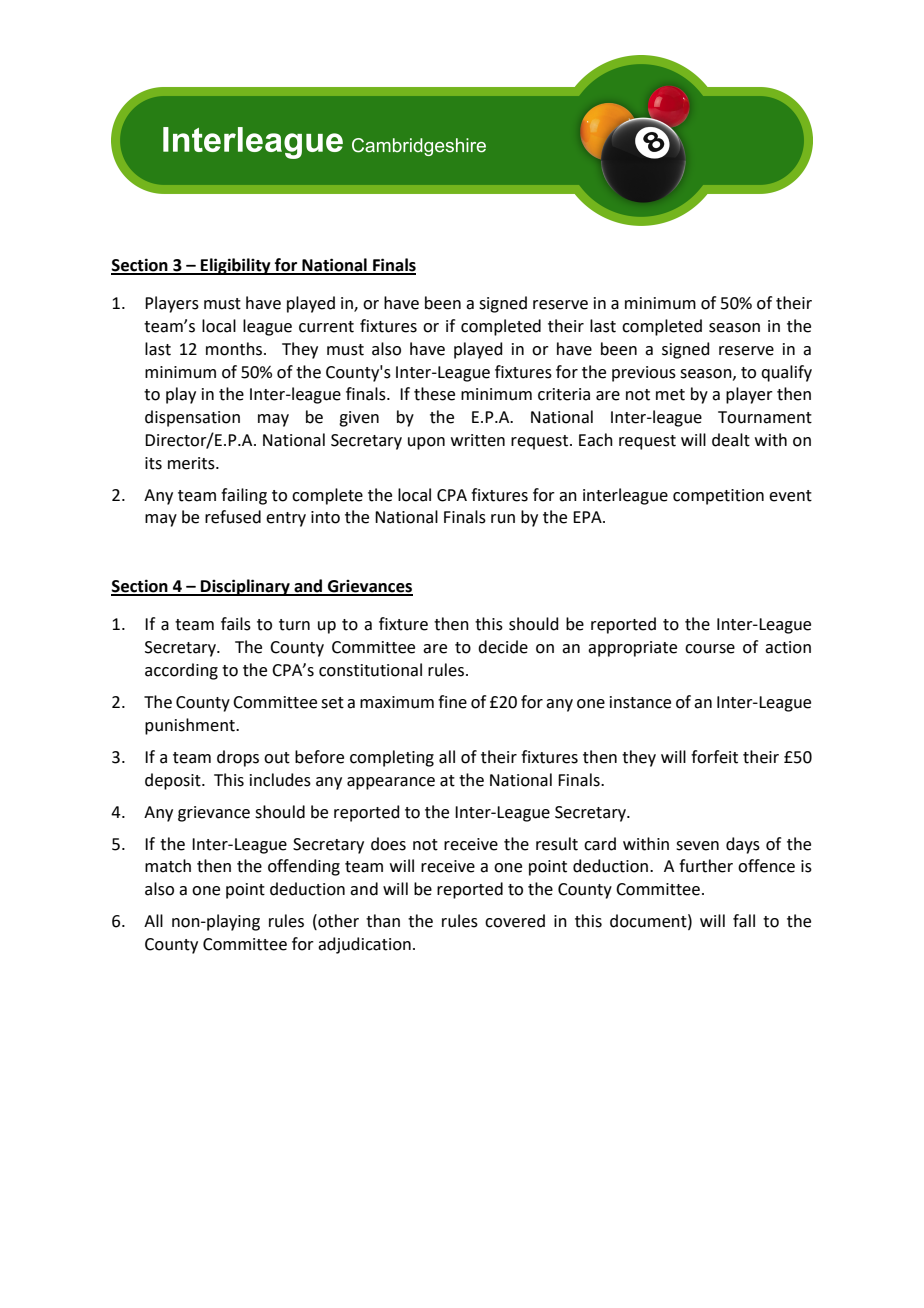 The width and height of the document is (924, 1308). I want to click on offending, so click(304, 867).
